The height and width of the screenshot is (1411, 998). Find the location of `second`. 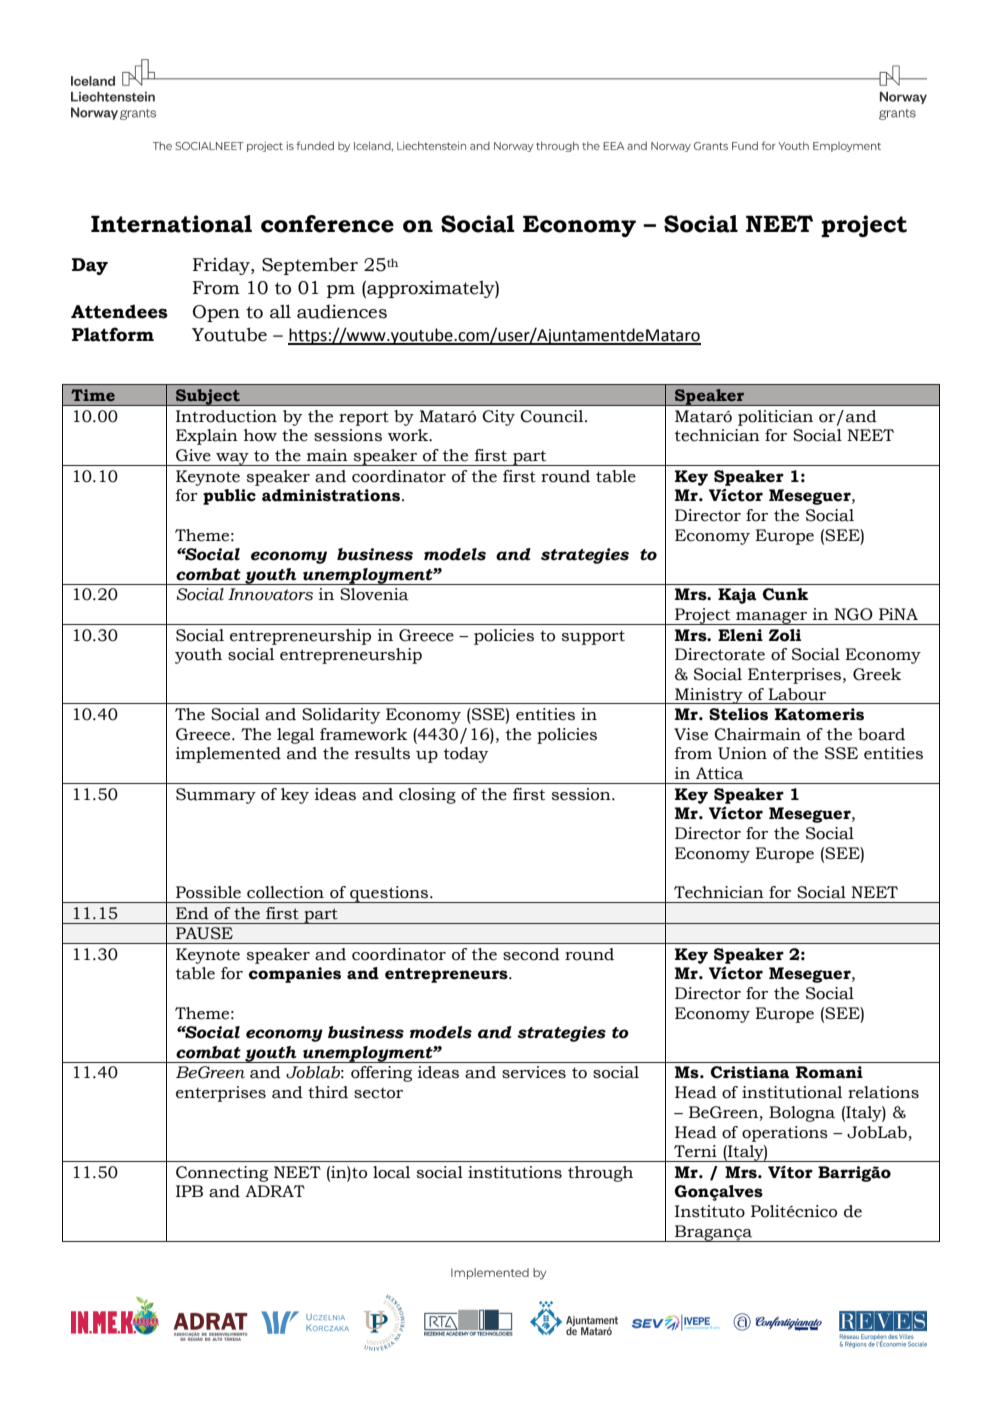

second is located at coordinates (531, 954).
